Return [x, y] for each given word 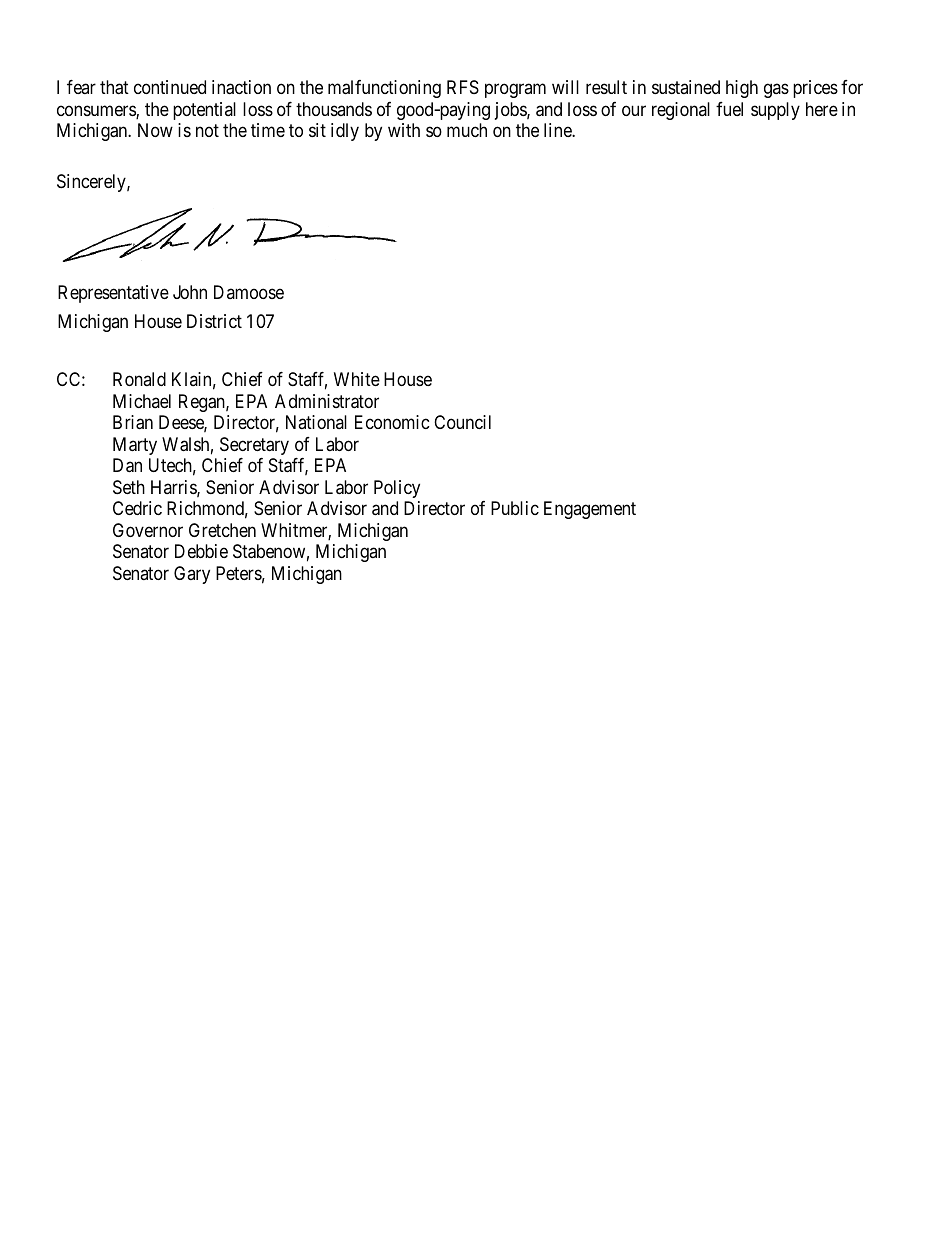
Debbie [201, 551]
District [214, 321]
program [515, 91]
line [558, 130]
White [357, 379]
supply [775, 111]
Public [515, 508]
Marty [135, 446]
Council [462, 422]
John [190, 292]
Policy [397, 489]
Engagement [590, 510]
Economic [392, 422]
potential [204, 111]
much [467, 130]
